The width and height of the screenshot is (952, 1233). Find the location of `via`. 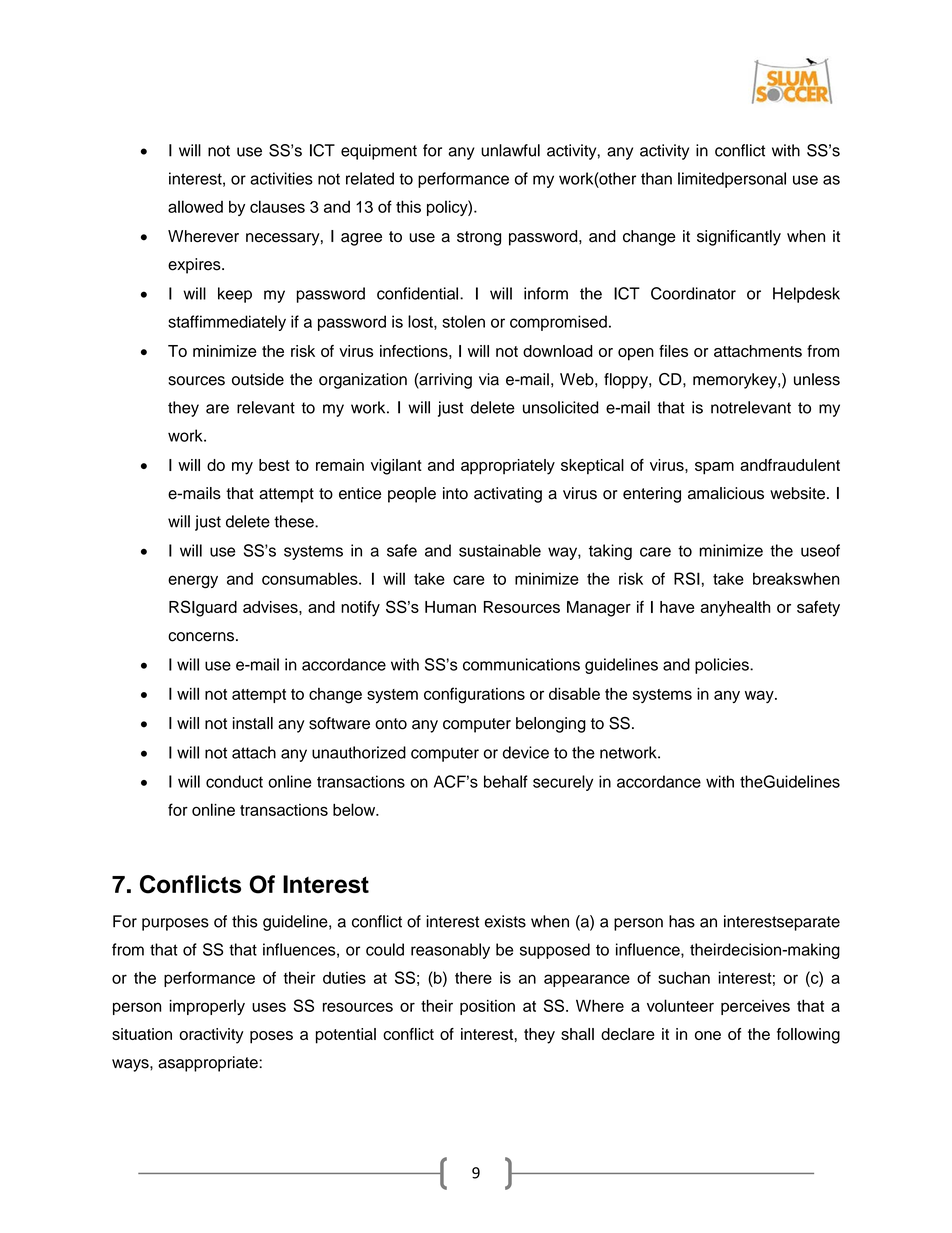

via is located at coordinates (489, 379).
